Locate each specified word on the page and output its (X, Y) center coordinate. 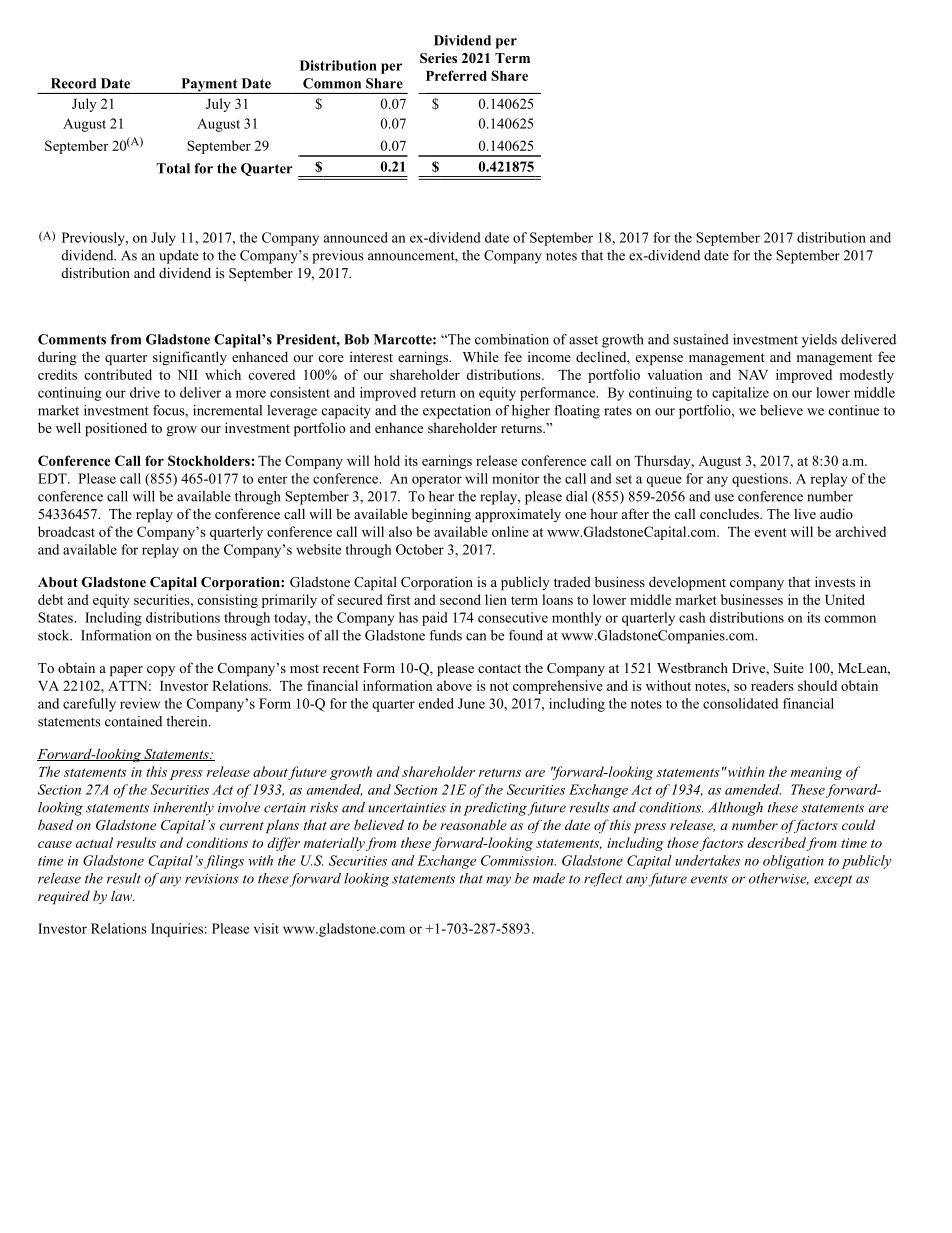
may (498, 881)
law (122, 895)
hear (441, 496)
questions (761, 480)
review (140, 703)
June (471, 703)
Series (438, 58)
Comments (72, 339)
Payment (209, 86)
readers (772, 685)
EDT (53, 478)
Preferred (456, 75)
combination (512, 339)
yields (819, 341)
